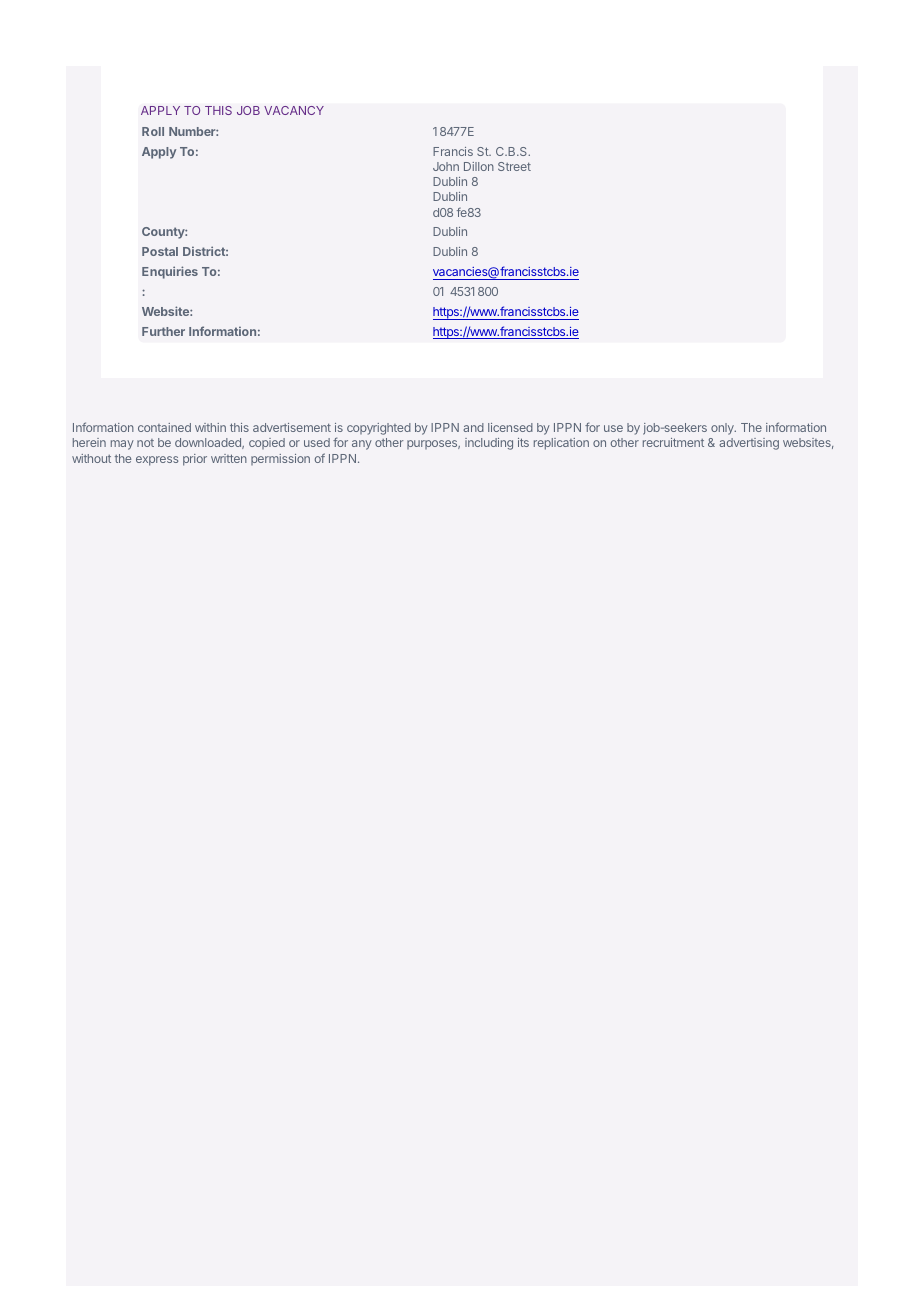  Describe the element at coordinates (510, 427) in the document. I see `licensed` at that location.
